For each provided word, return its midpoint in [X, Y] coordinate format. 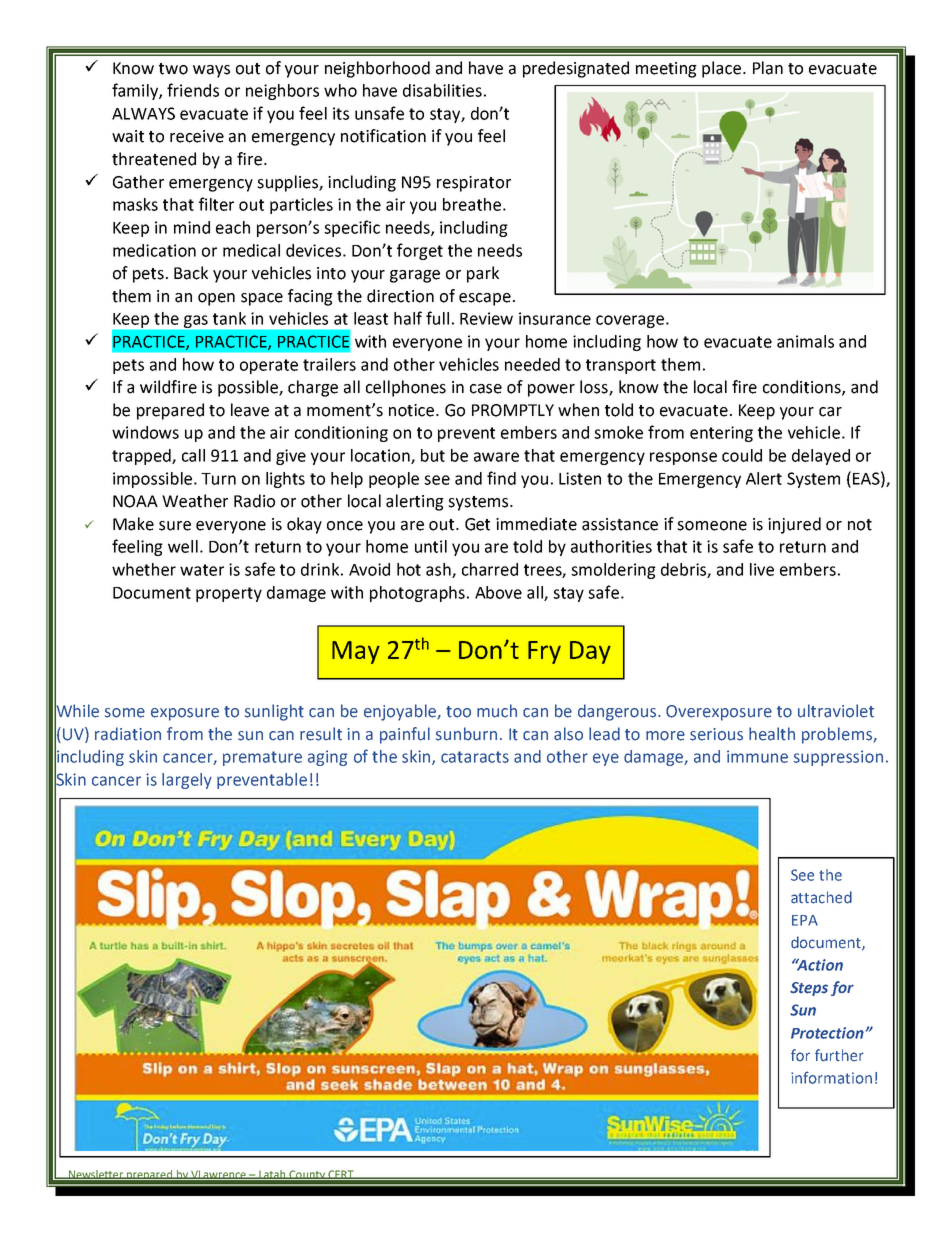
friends [193, 90]
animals [805, 341]
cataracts [475, 757]
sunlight [274, 712]
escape [485, 299]
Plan [768, 68]
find [501, 478]
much [497, 711]
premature [262, 758]
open [216, 299]
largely [187, 781]
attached [821, 897]
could [742, 455]
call [193, 455]
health [772, 734]
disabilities [442, 90]
